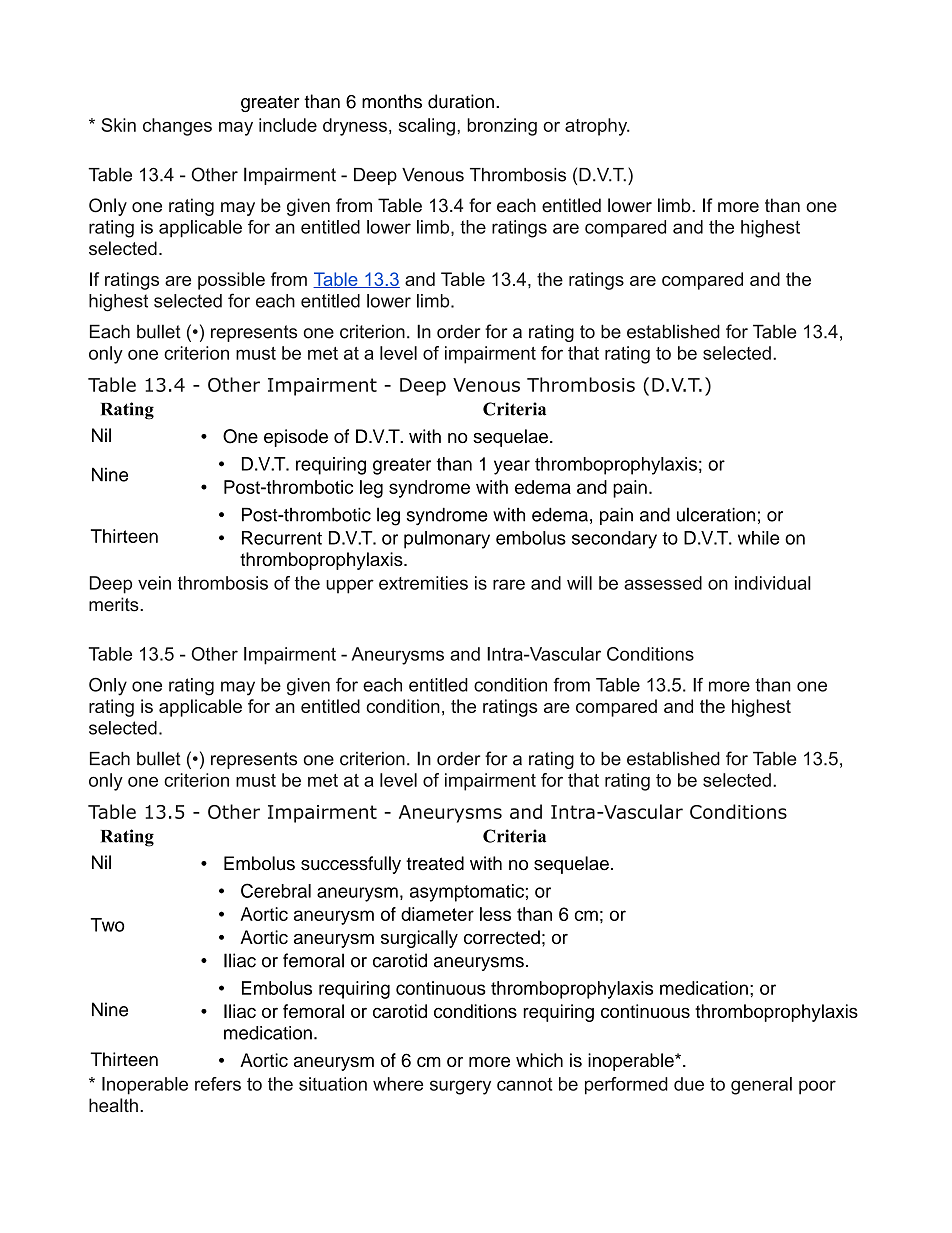 This screenshot has height=1233, width=952. Describe the element at coordinates (427, 127) in the screenshot. I see `scaling` at that location.
